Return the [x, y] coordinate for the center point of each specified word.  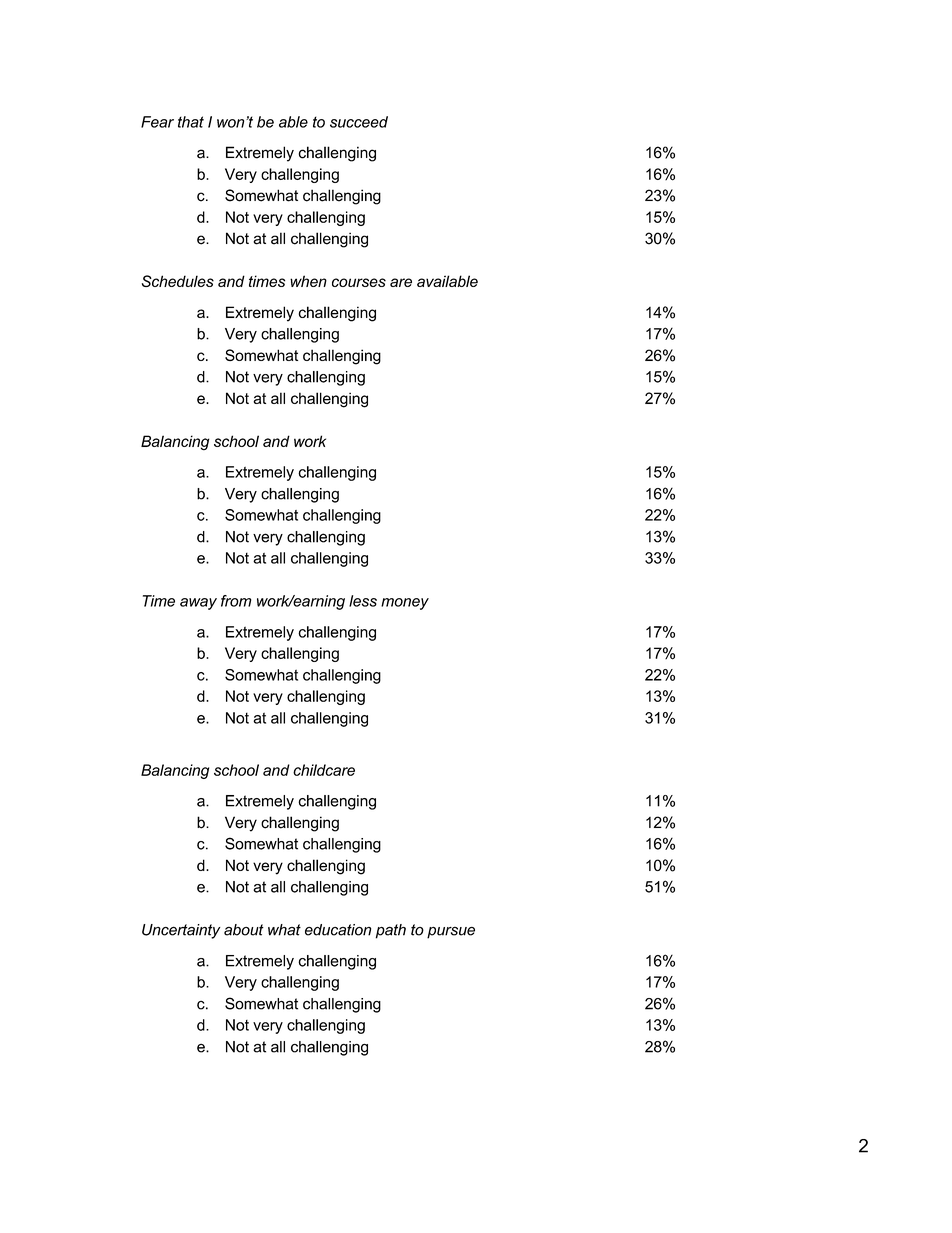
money [405, 604]
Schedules [178, 281]
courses [359, 282]
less [363, 601]
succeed [359, 122]
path [391, 931]
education [338, 930]
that [191, 122]
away [198, 604]
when [308, 281]
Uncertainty [181, 931]
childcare [324, 770]
